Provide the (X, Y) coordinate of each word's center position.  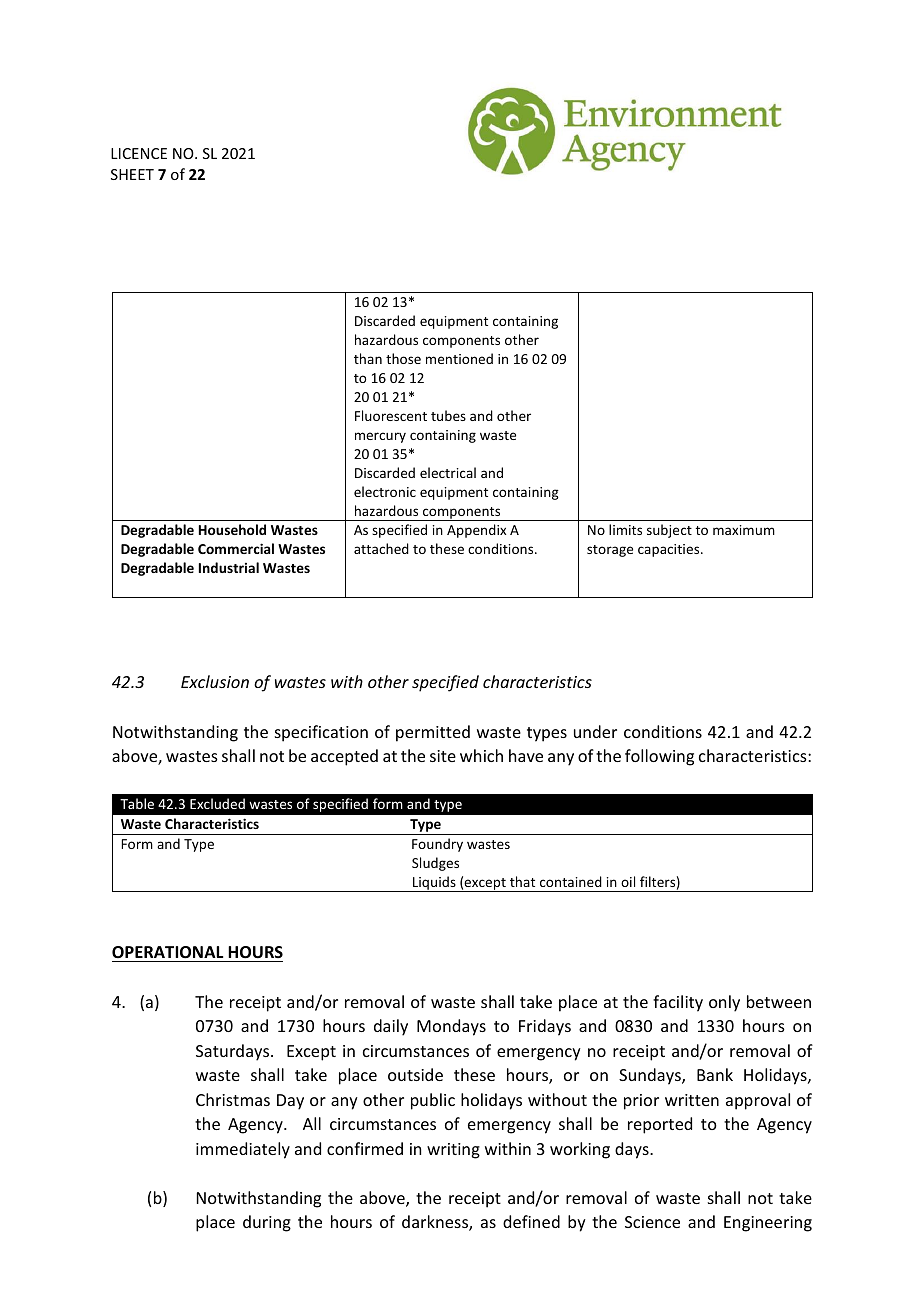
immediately (243, 1150)
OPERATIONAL (167, 952)
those (403, 358)
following (659, 757)
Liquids (434, 884)
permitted (433, 733)
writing (453, 1151)
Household (232, 529)
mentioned (459, 358)
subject (669, 531)
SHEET (132, 174)
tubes (448, 415)
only (724, 1003)
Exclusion (215, 681)
